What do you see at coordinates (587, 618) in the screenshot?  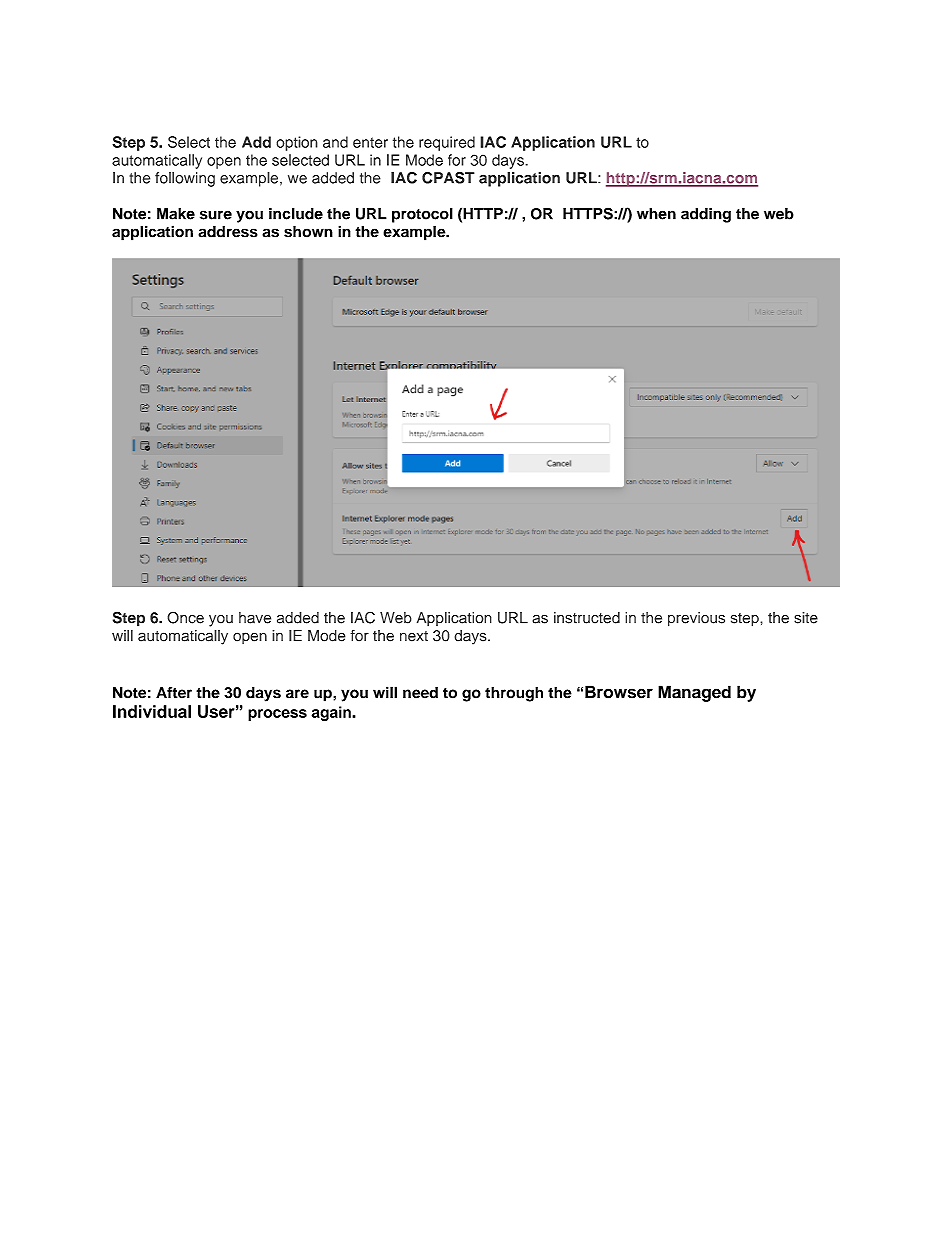 I see `instructed` at bounding box center [587, 618].
